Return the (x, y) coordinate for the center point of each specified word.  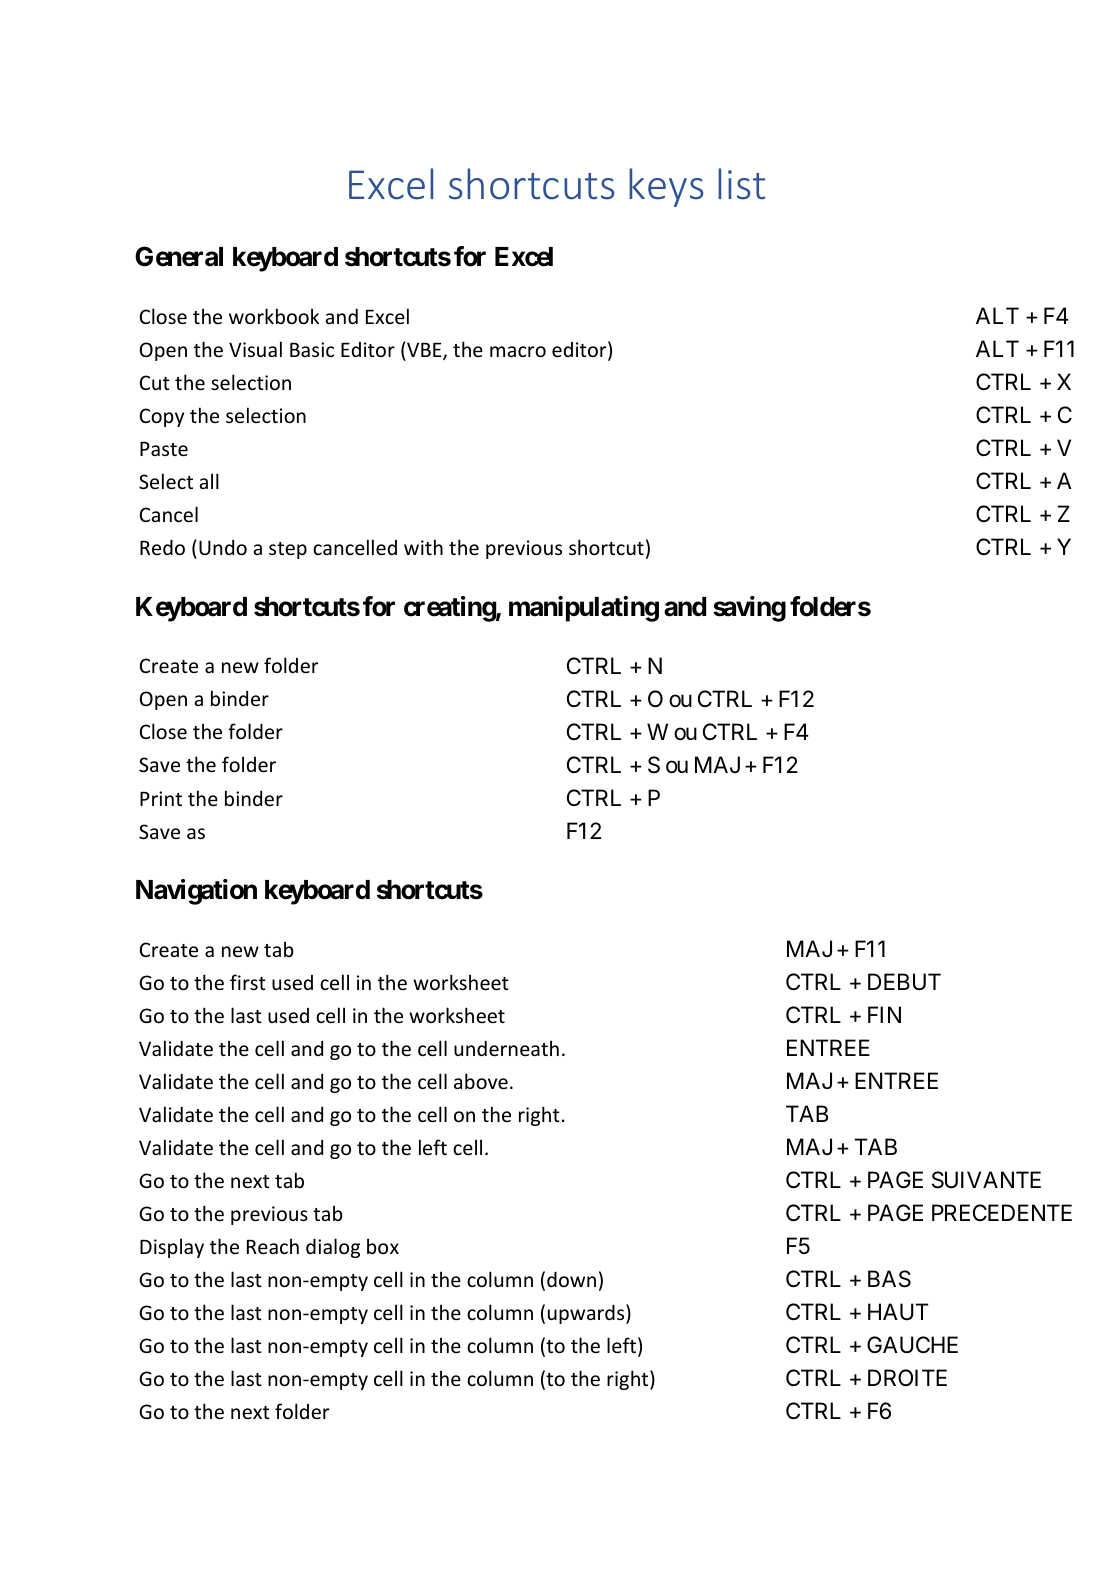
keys (666, 187)
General (179, 256)
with (423, 547)
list (741, 184)
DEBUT (904, 982)
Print (161, 798)
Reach (273, 1246)
